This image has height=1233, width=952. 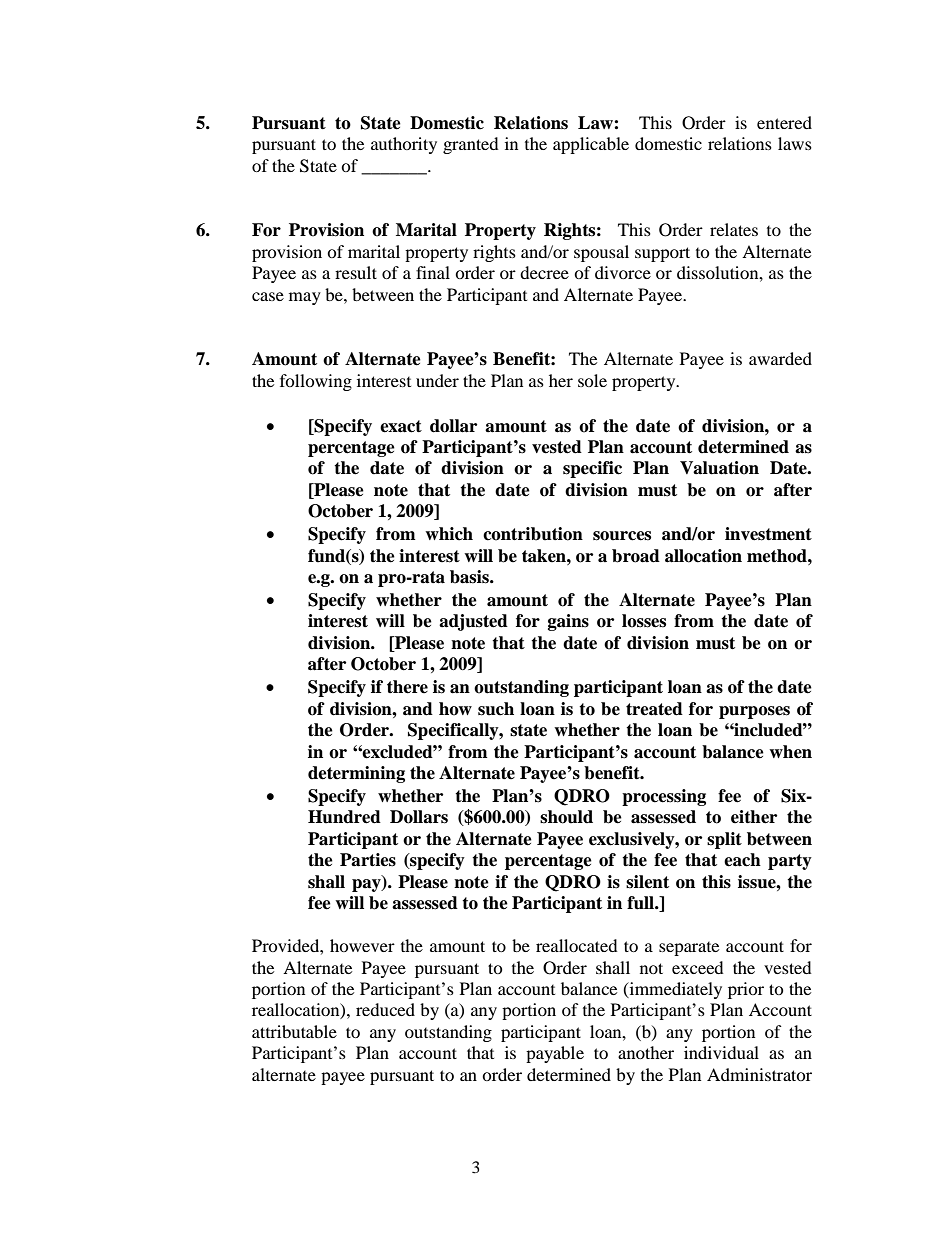 I want to click on awarded, so click(x=780, y=358).
